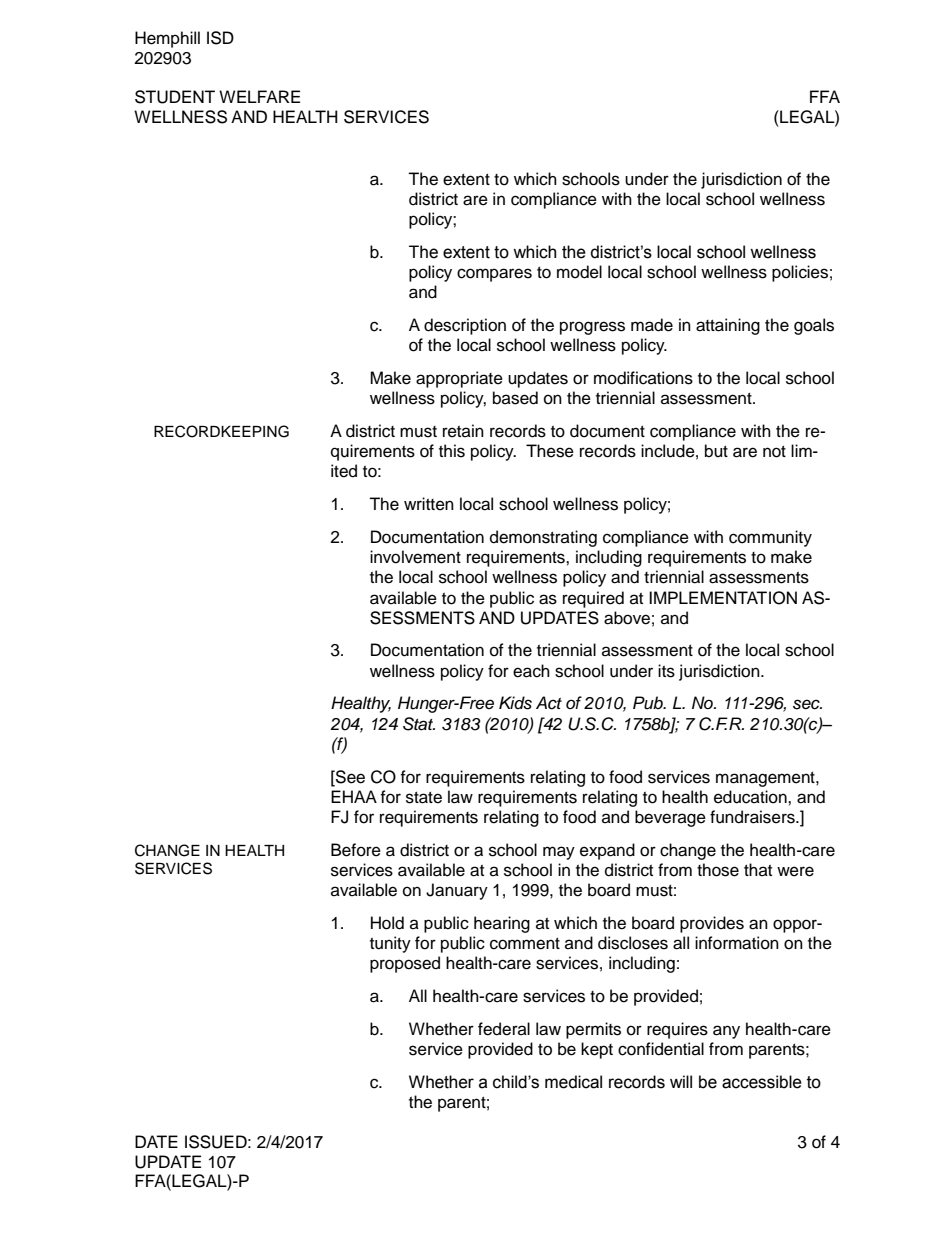 Image resolution: width=952 pixels, height=1233 pixels. I want to click on any, so click(726, 1032).
